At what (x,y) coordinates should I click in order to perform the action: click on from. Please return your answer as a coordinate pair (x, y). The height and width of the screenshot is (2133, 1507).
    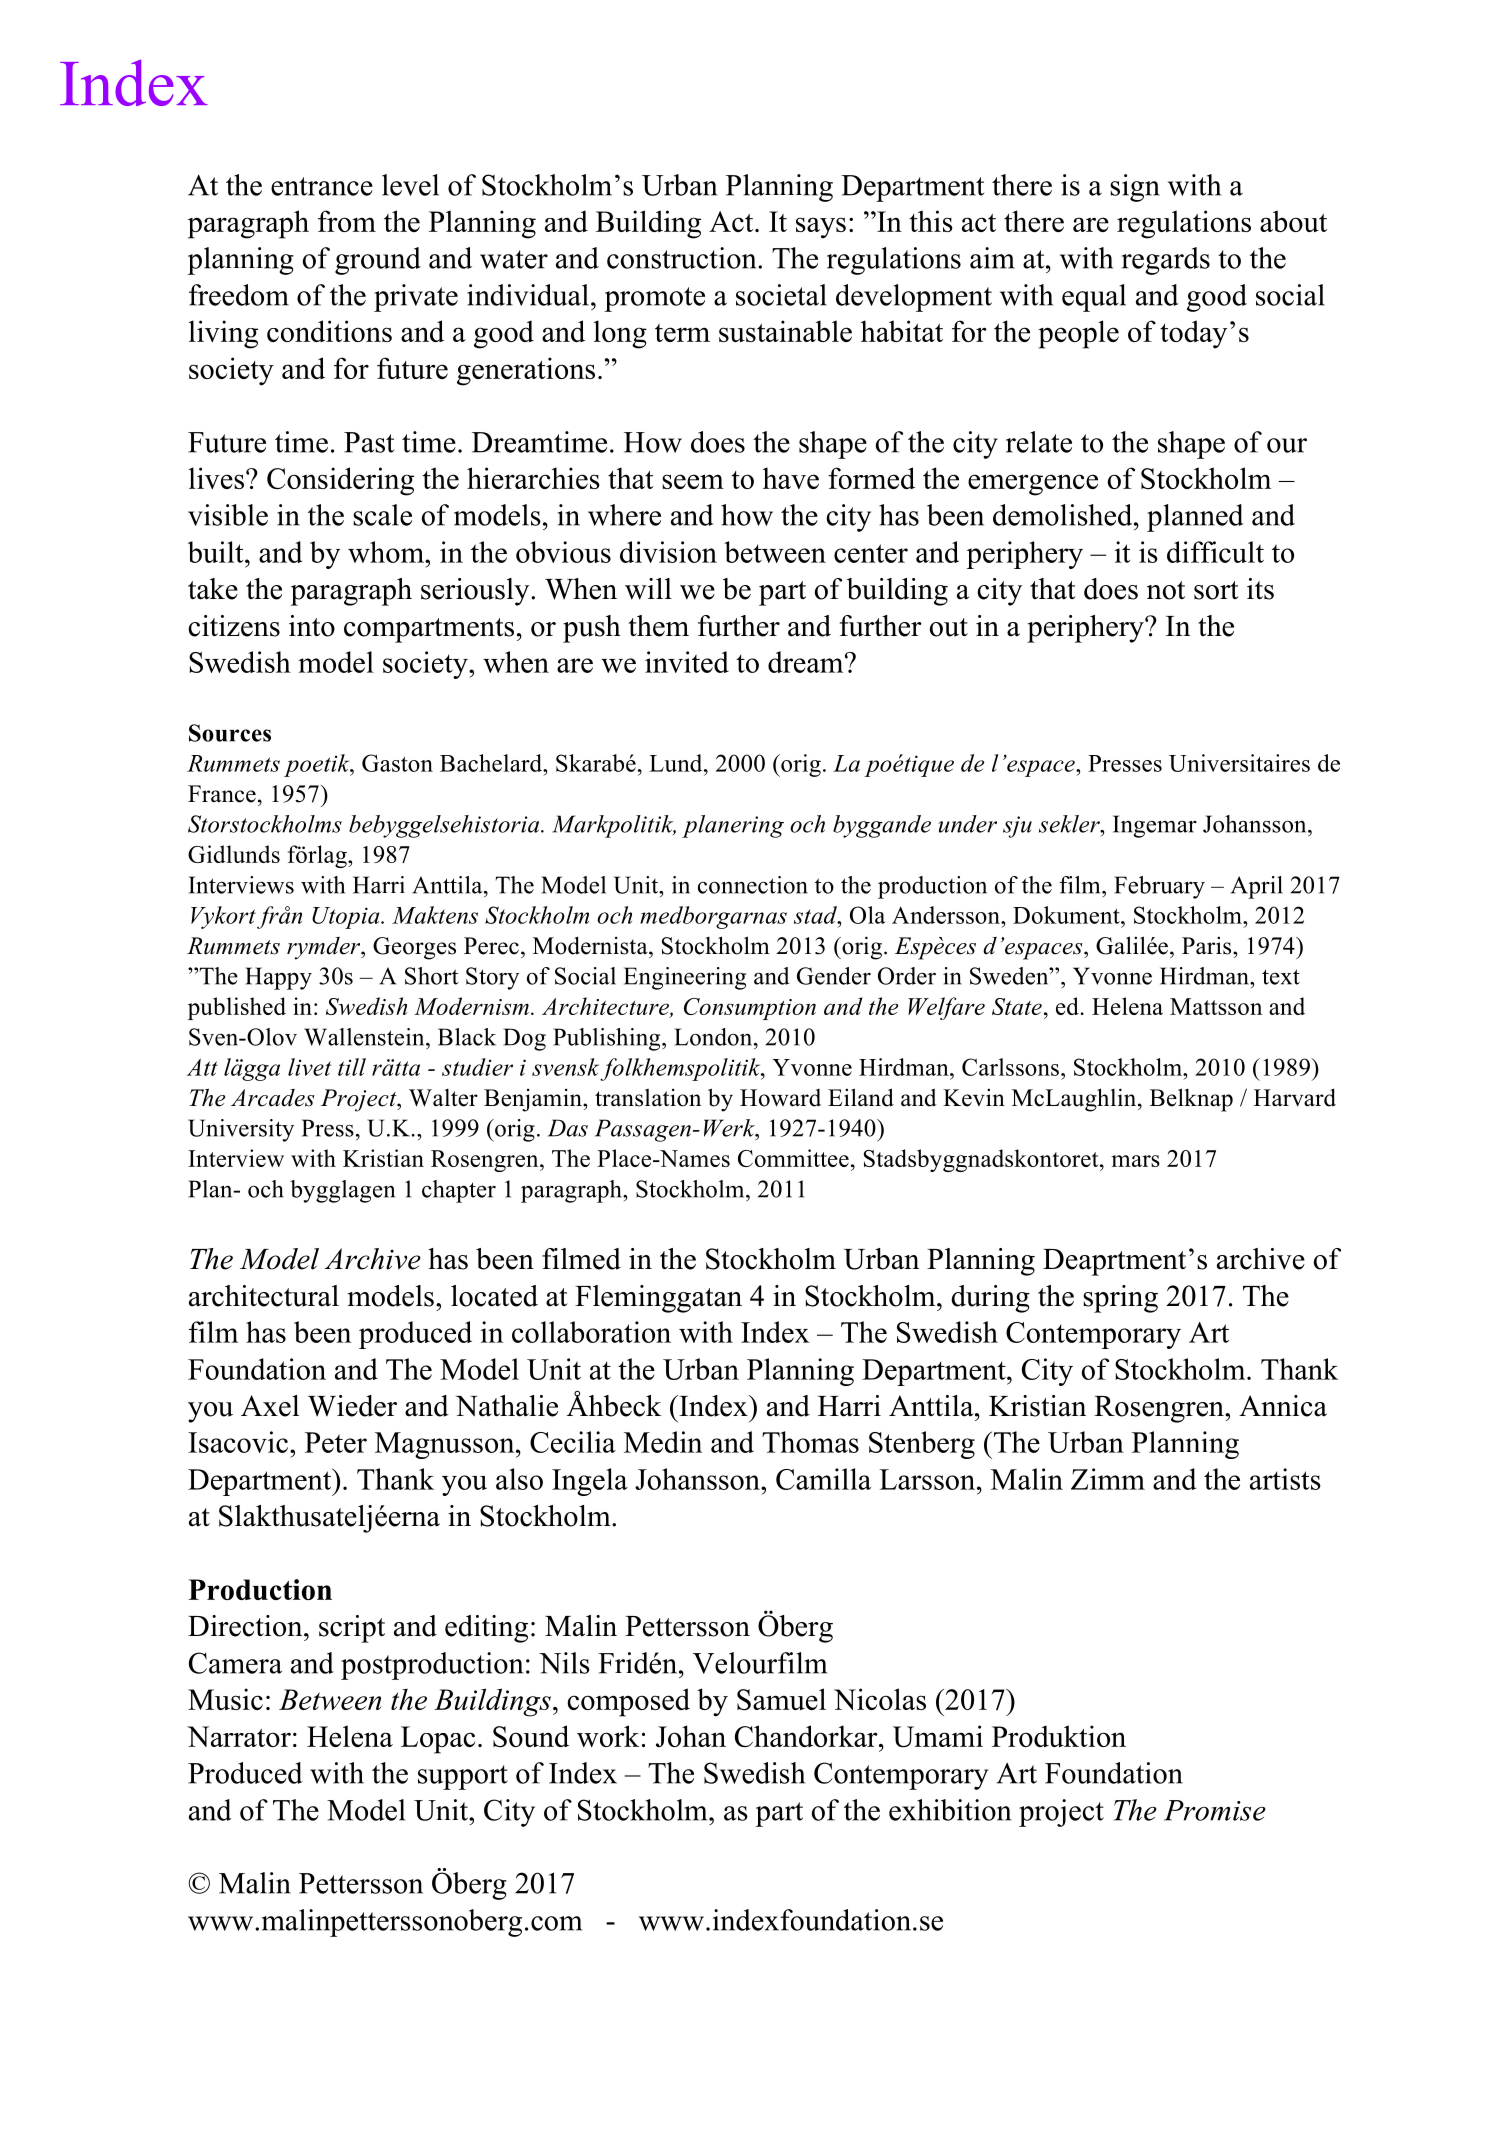
    Looking at the image, I should click on (347, 221).
